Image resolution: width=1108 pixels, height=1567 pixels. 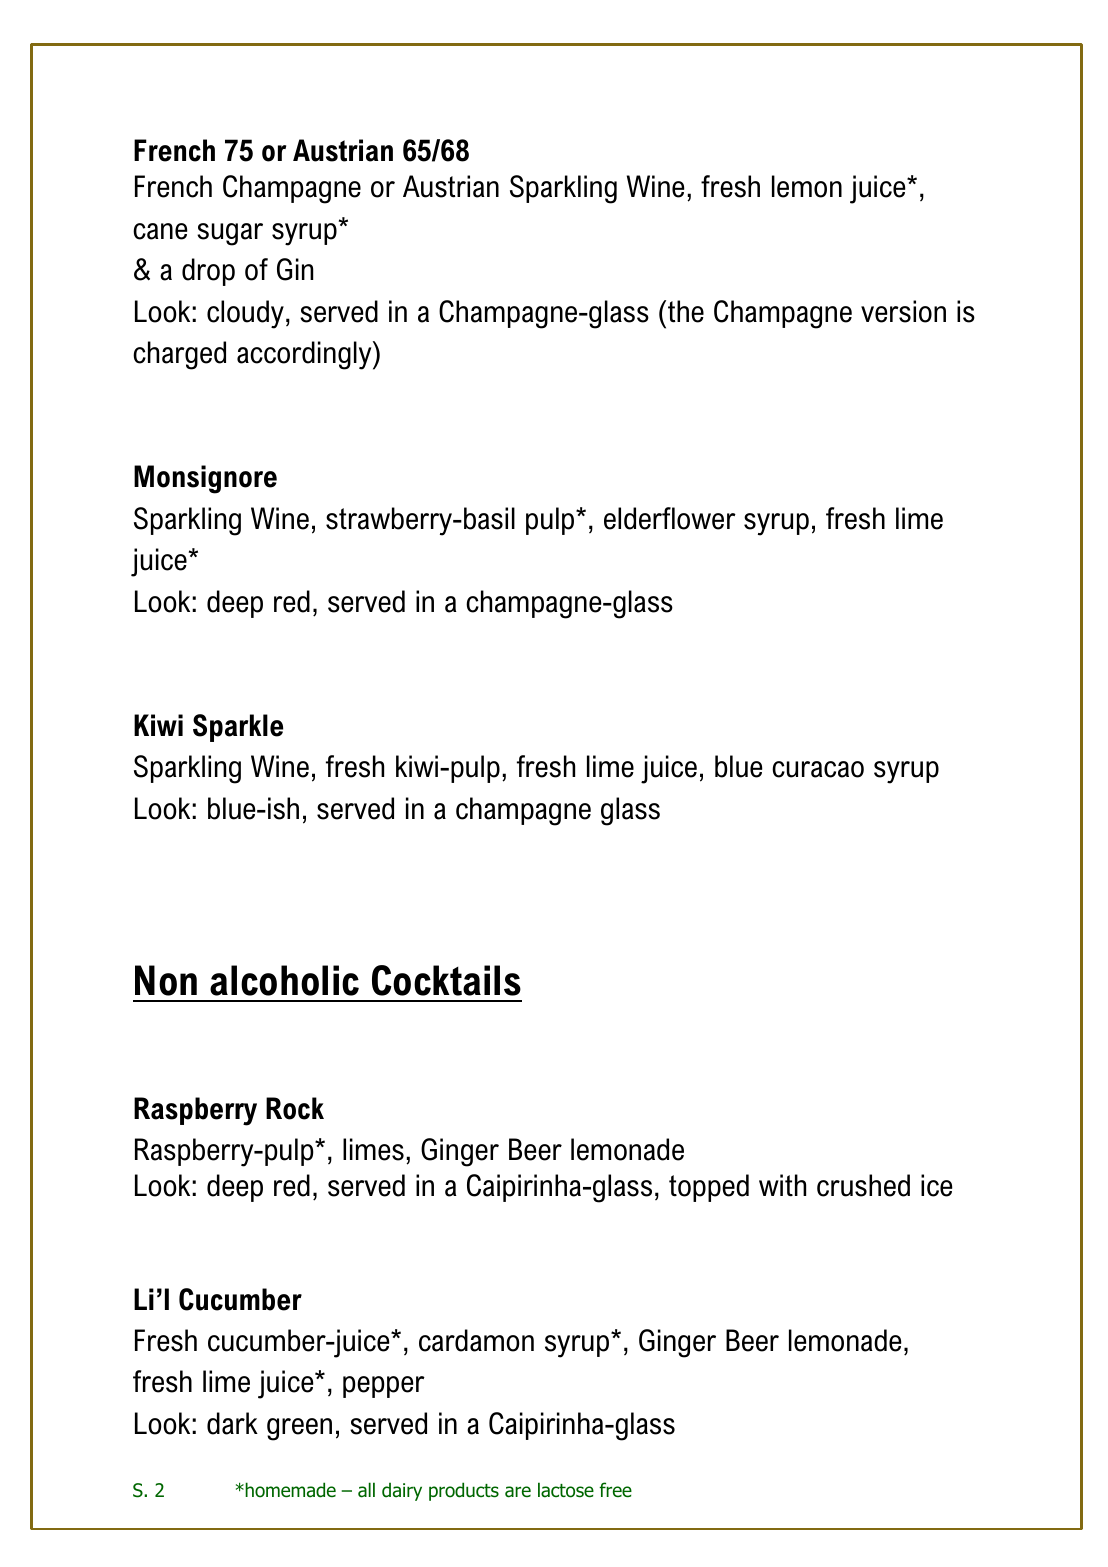 What do you see at coordinates (709, 1188) in the screenshot?
I see `topped` at bounding box center [709, 1188].
